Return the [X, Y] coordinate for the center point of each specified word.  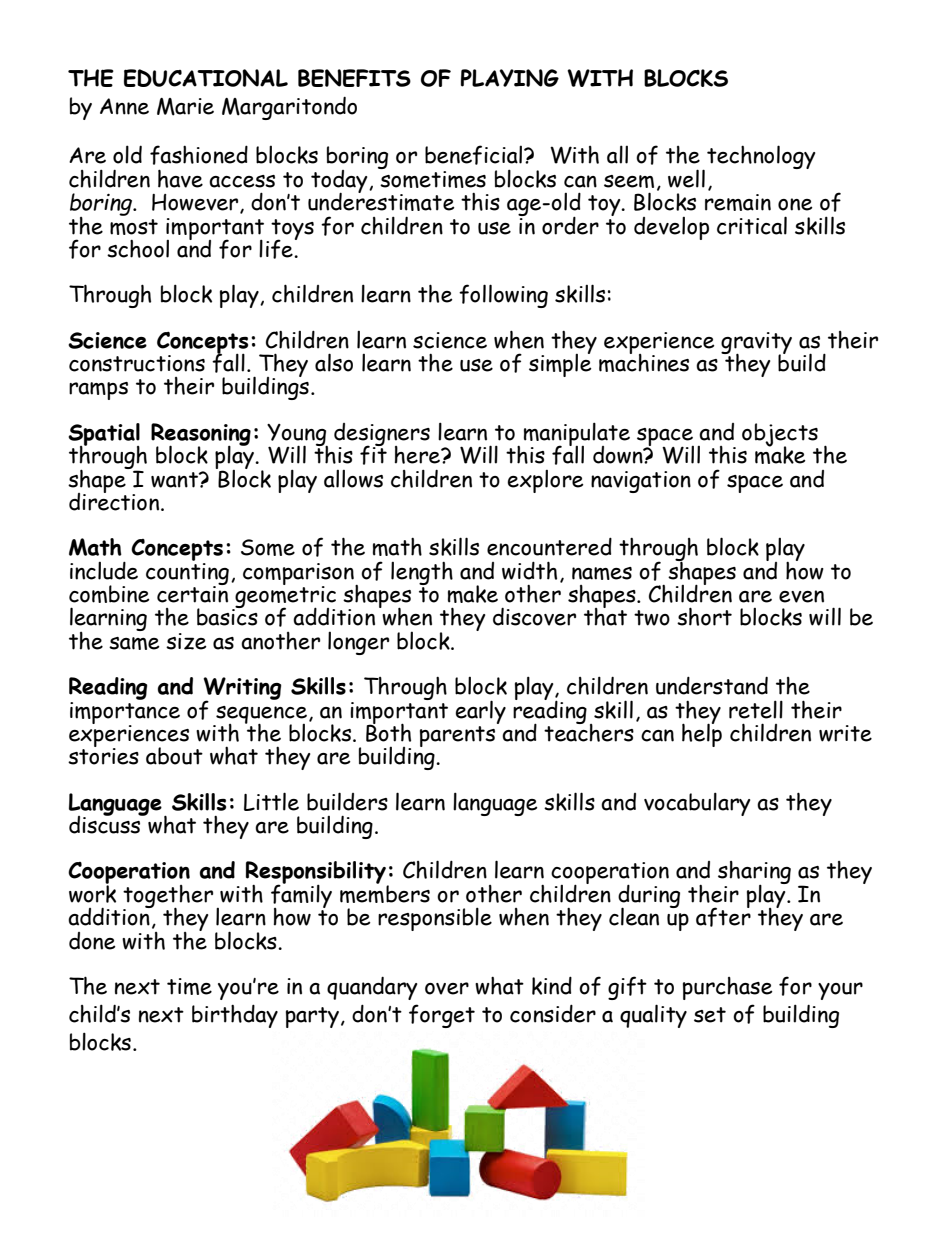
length [422, 573]
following [503, 296]
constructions [137, 363]
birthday [235, 1016]
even [801, 596]
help [702, 734]
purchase [728, 988]
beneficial [475, 155]
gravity [756, 344]
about [174, 756]
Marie [185, 107]
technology [761, 157]
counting [187, 573]
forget [442, 1016]
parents [457, 736]
